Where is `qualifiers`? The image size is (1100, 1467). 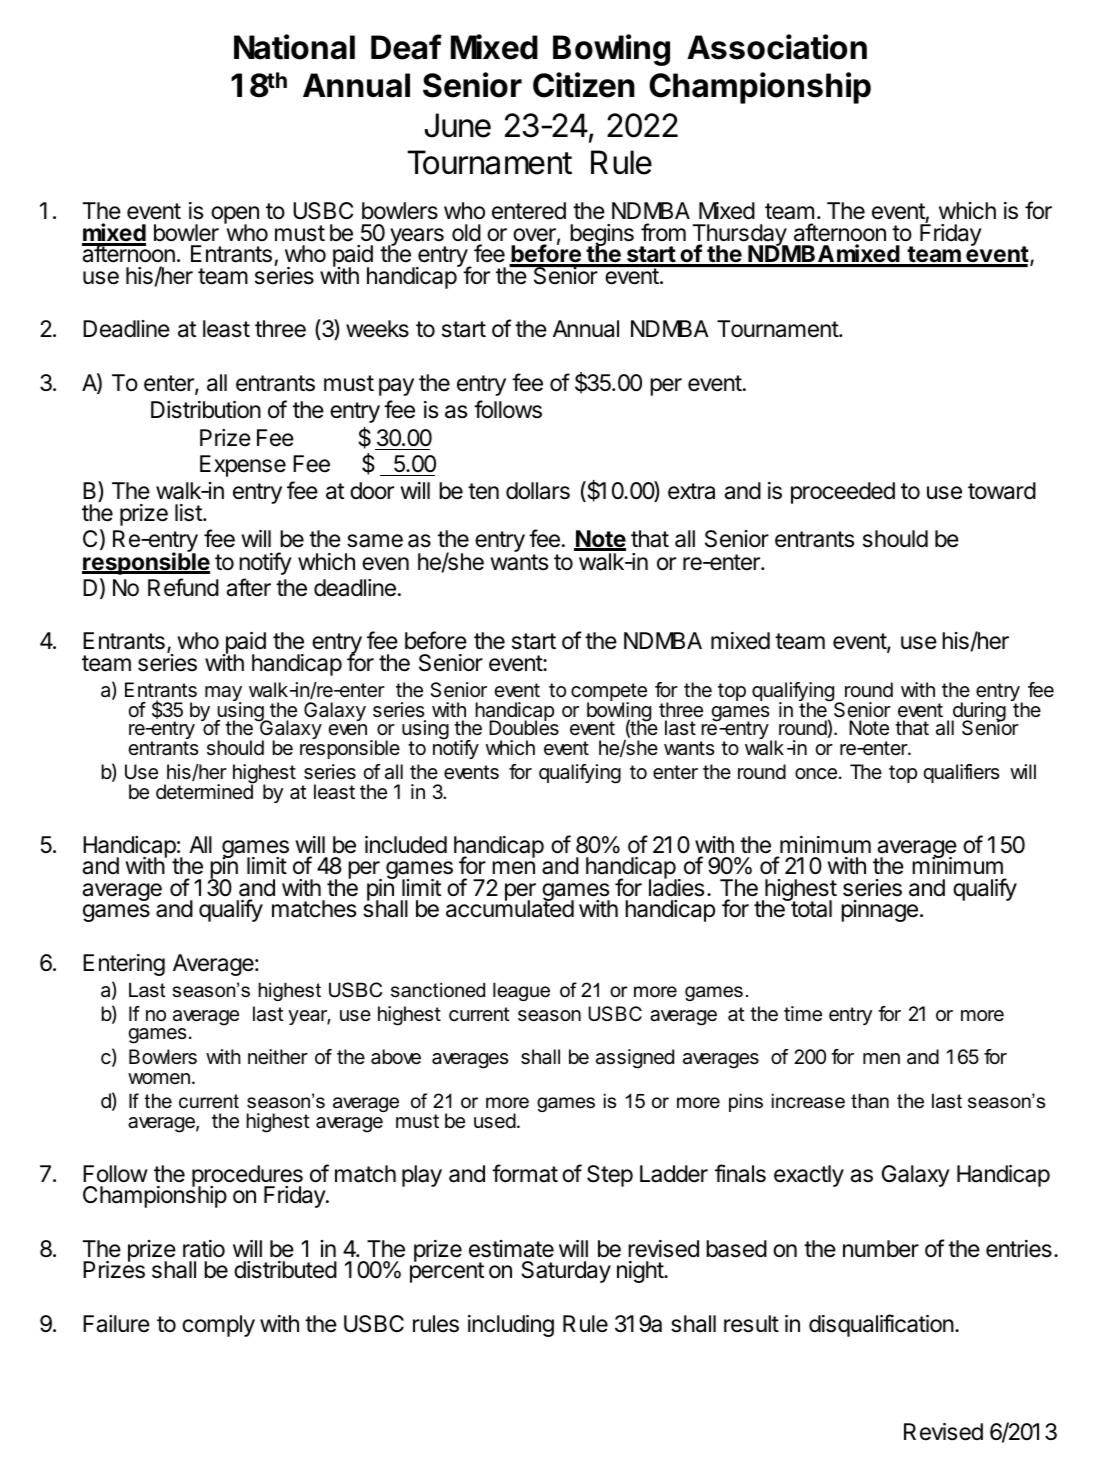 qualifiers is located at coordinates (961, 773).
